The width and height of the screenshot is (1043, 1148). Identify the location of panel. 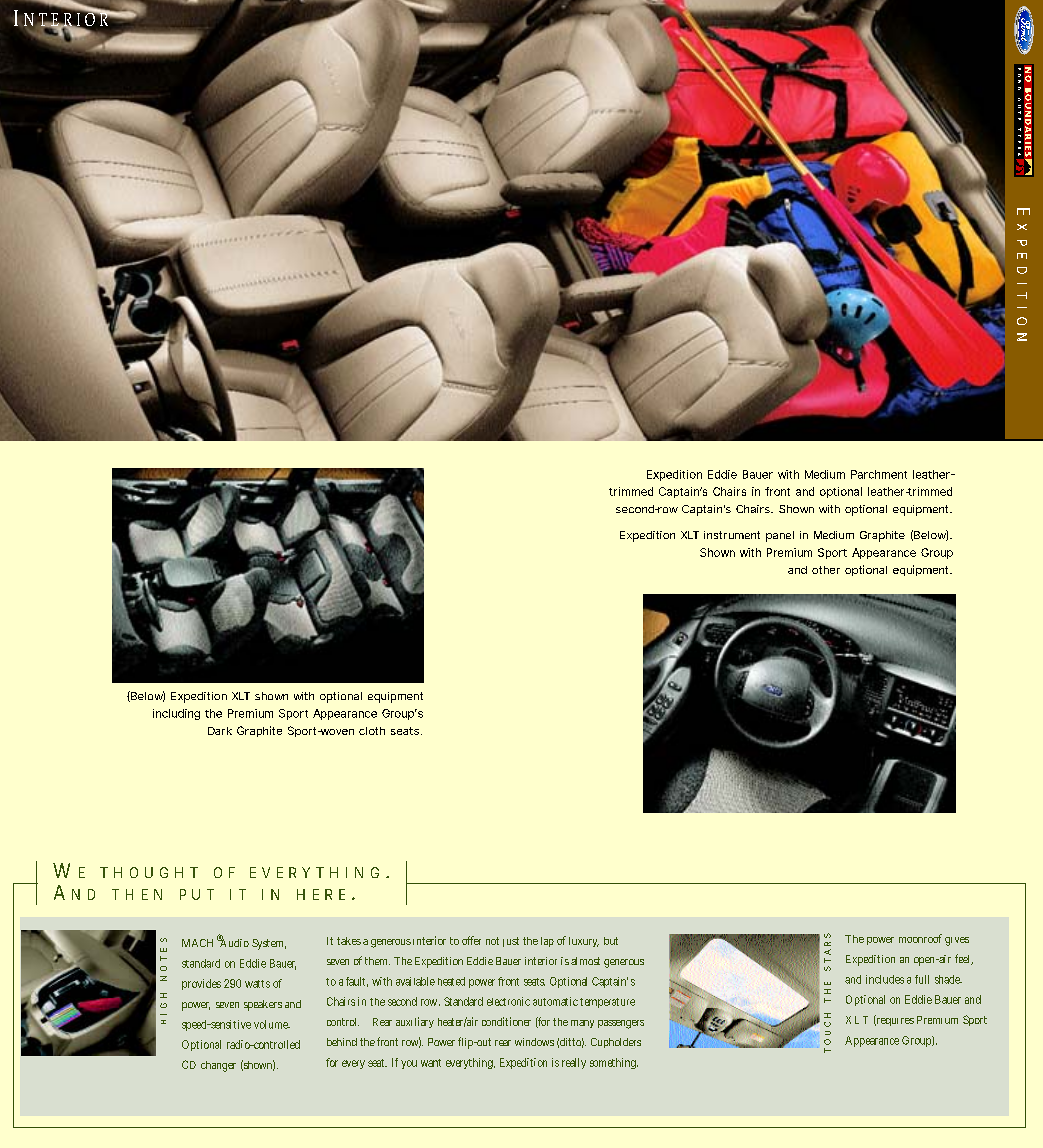
(780, 536).
